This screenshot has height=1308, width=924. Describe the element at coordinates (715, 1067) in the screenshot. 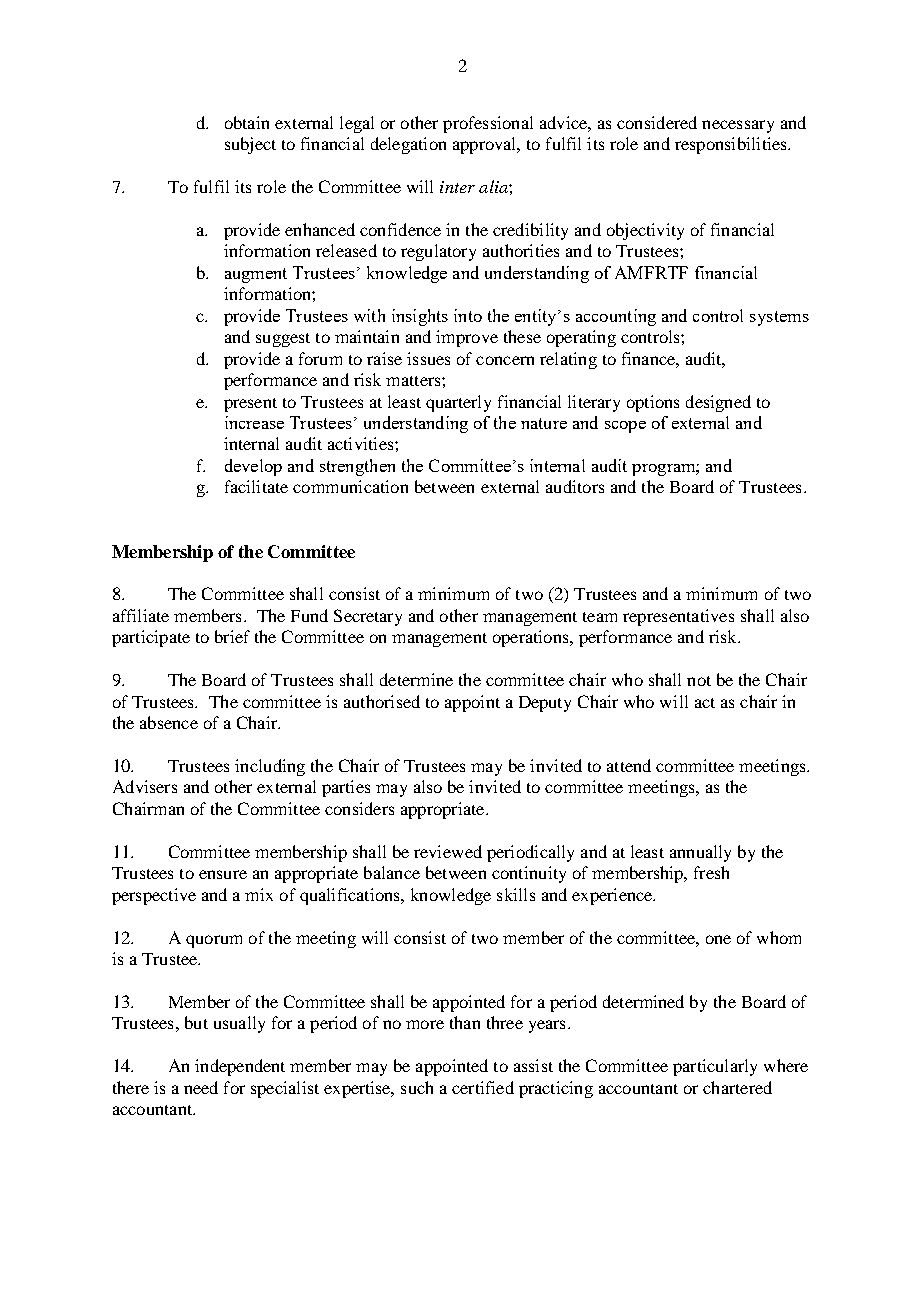

I see `particularly` at that location.
